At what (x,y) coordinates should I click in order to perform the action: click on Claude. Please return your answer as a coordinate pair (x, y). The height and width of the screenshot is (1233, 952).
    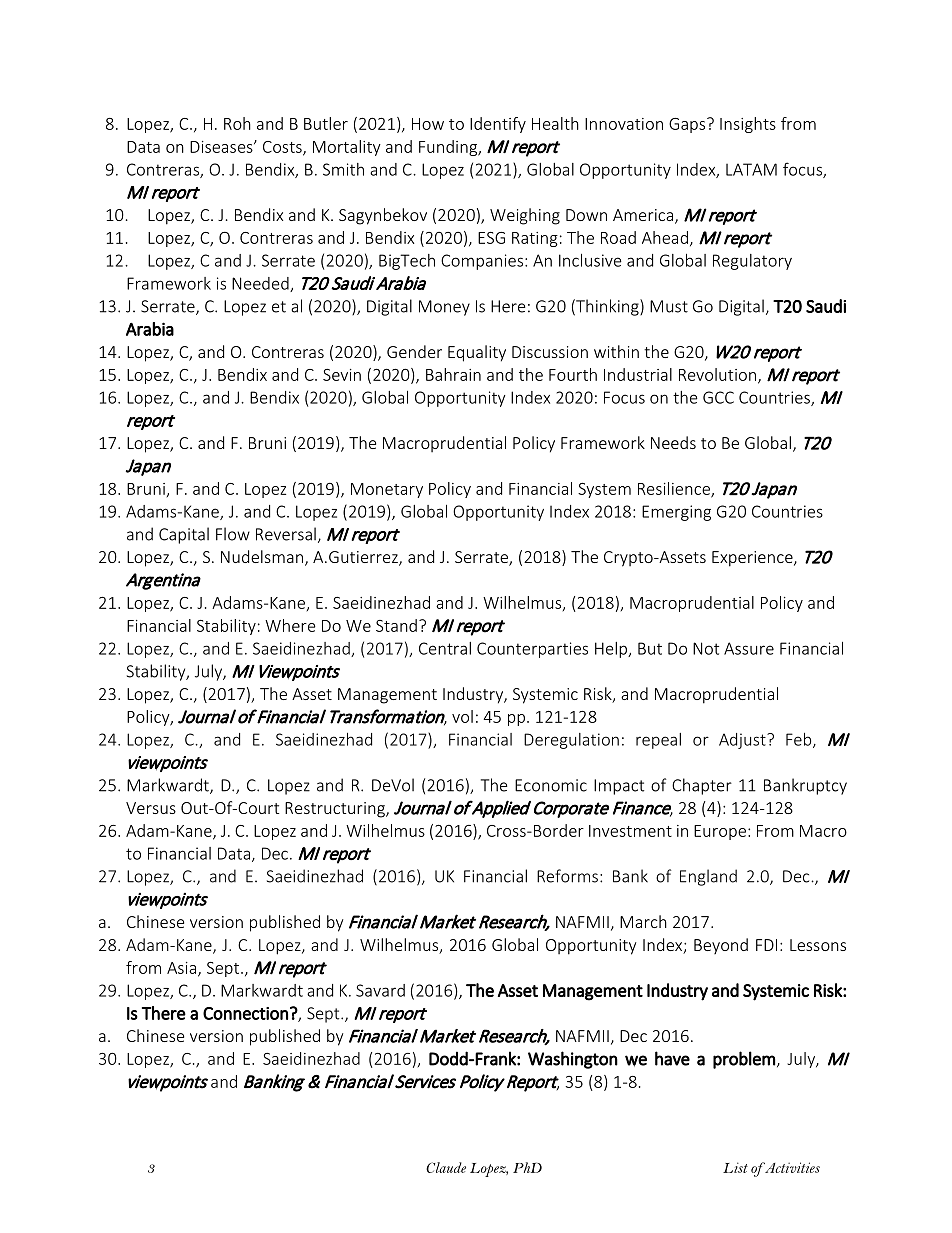
    Looking at the image, I should click on (446, 1167).
